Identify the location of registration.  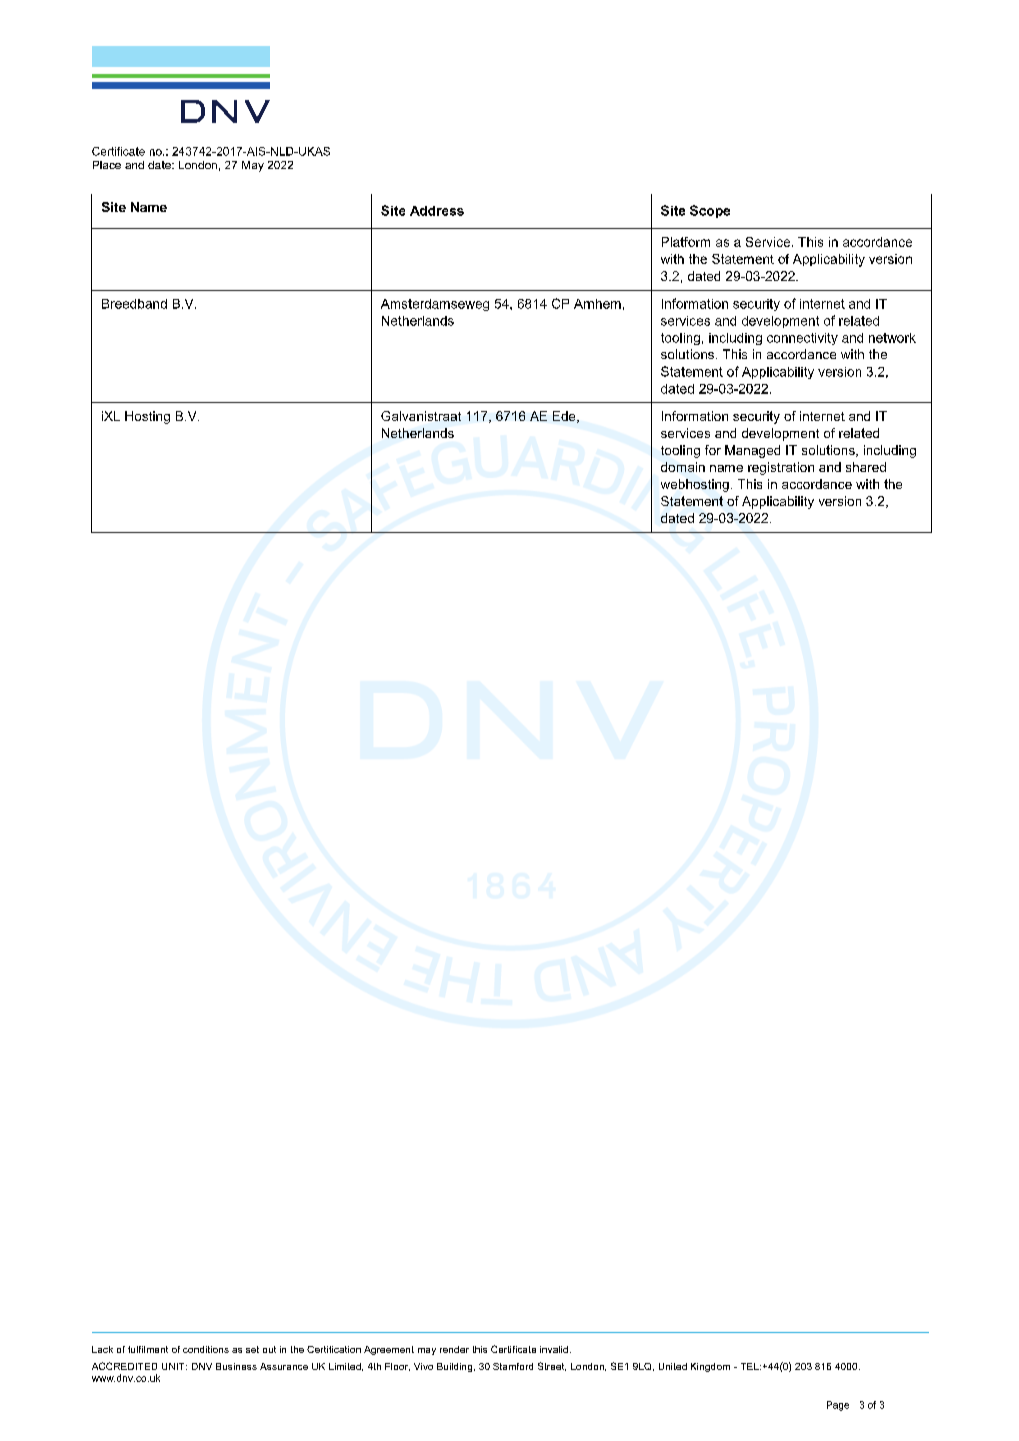
(781, 468).
